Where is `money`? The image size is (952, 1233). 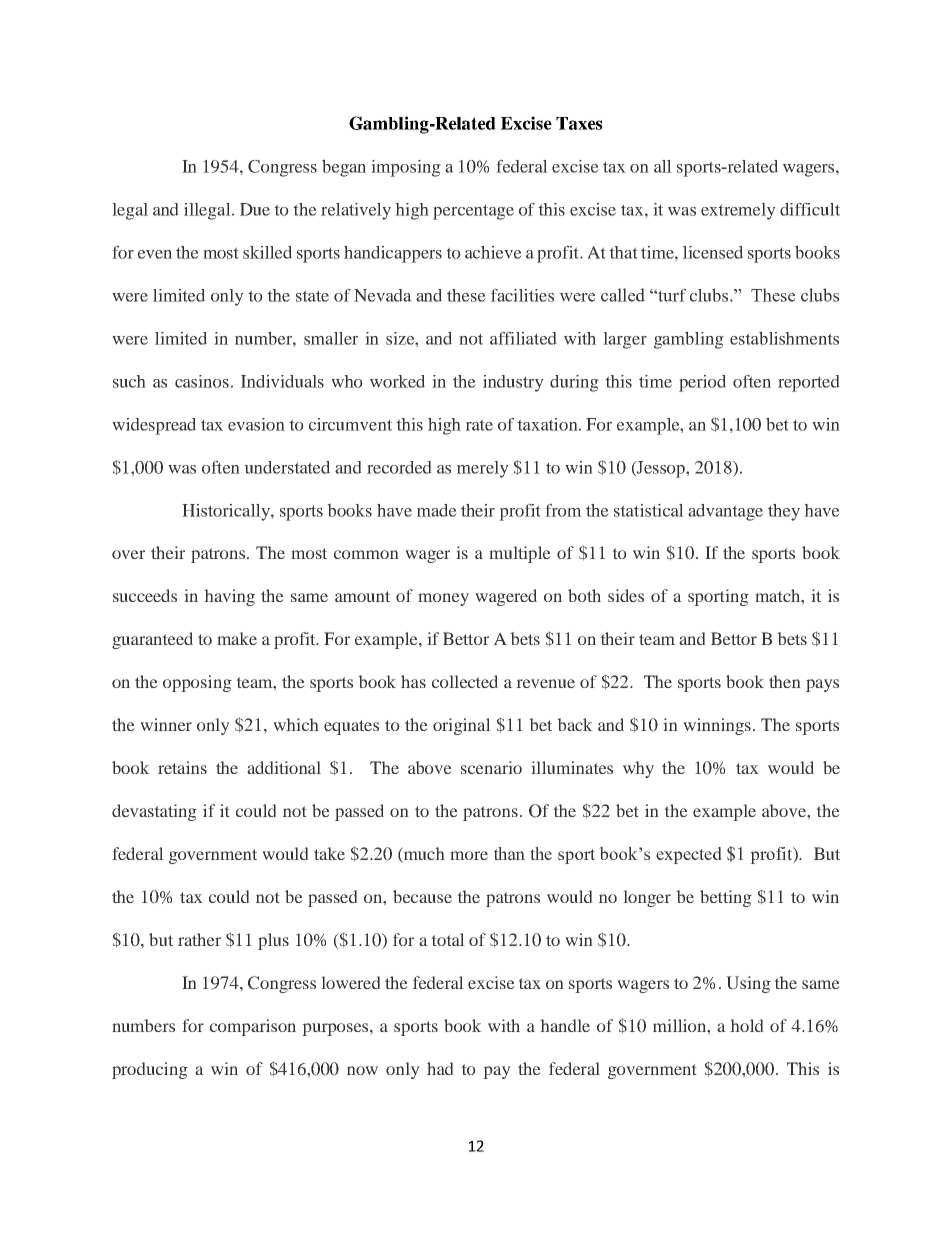
money is located at coordinates (443, 599).
